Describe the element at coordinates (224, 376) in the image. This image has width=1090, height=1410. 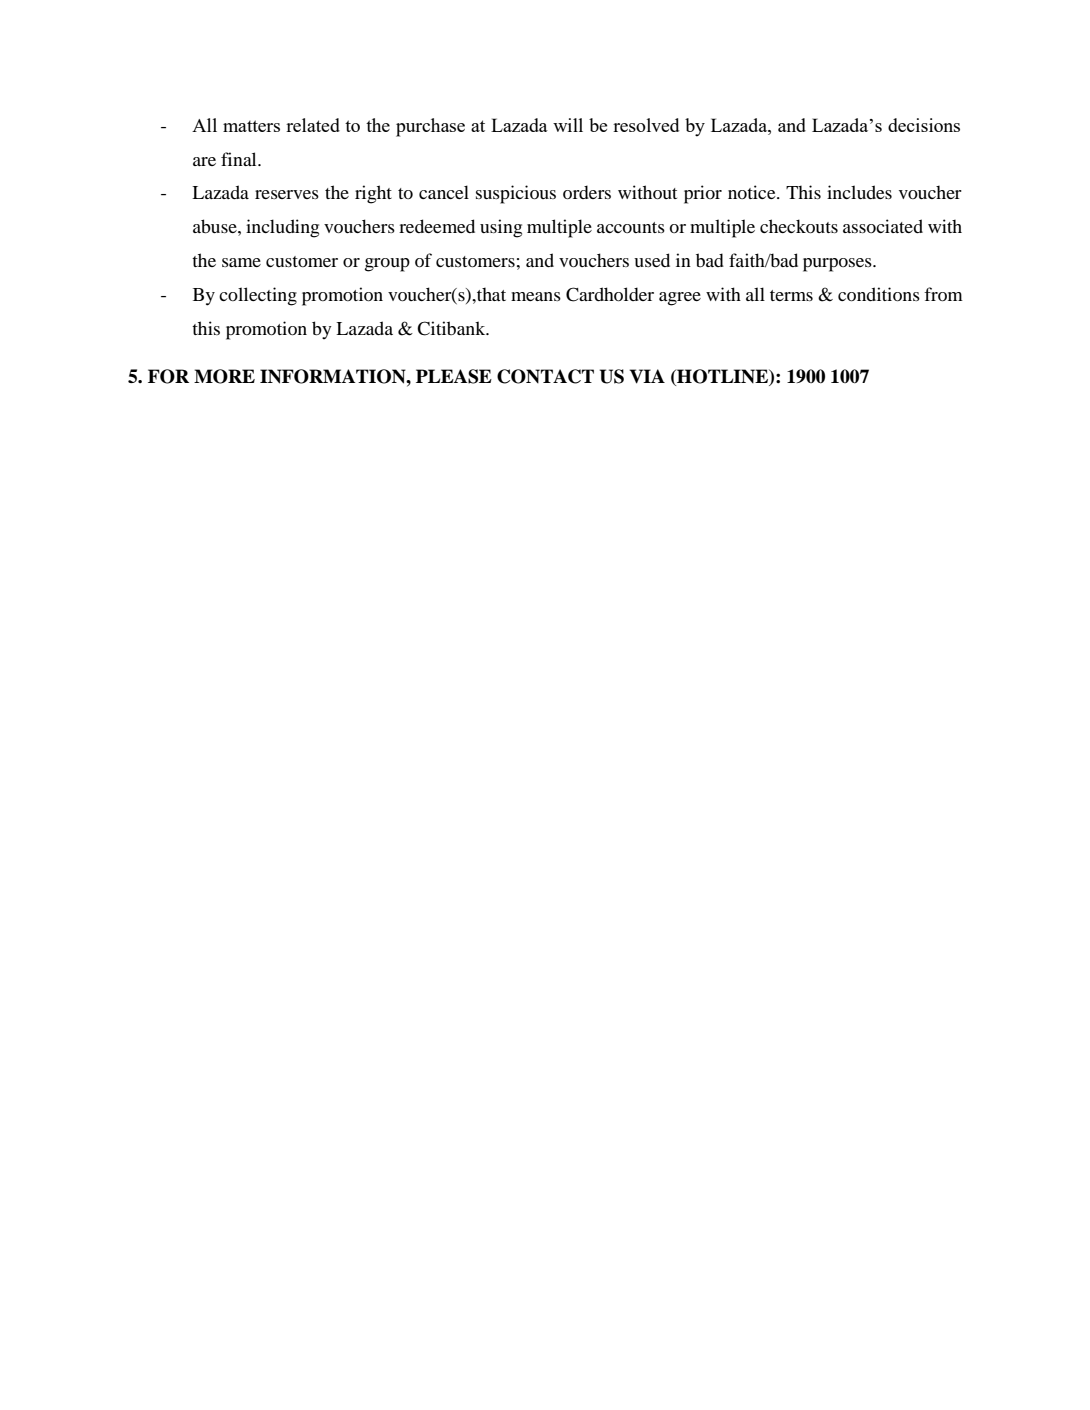
I see `MORE` at that location.
